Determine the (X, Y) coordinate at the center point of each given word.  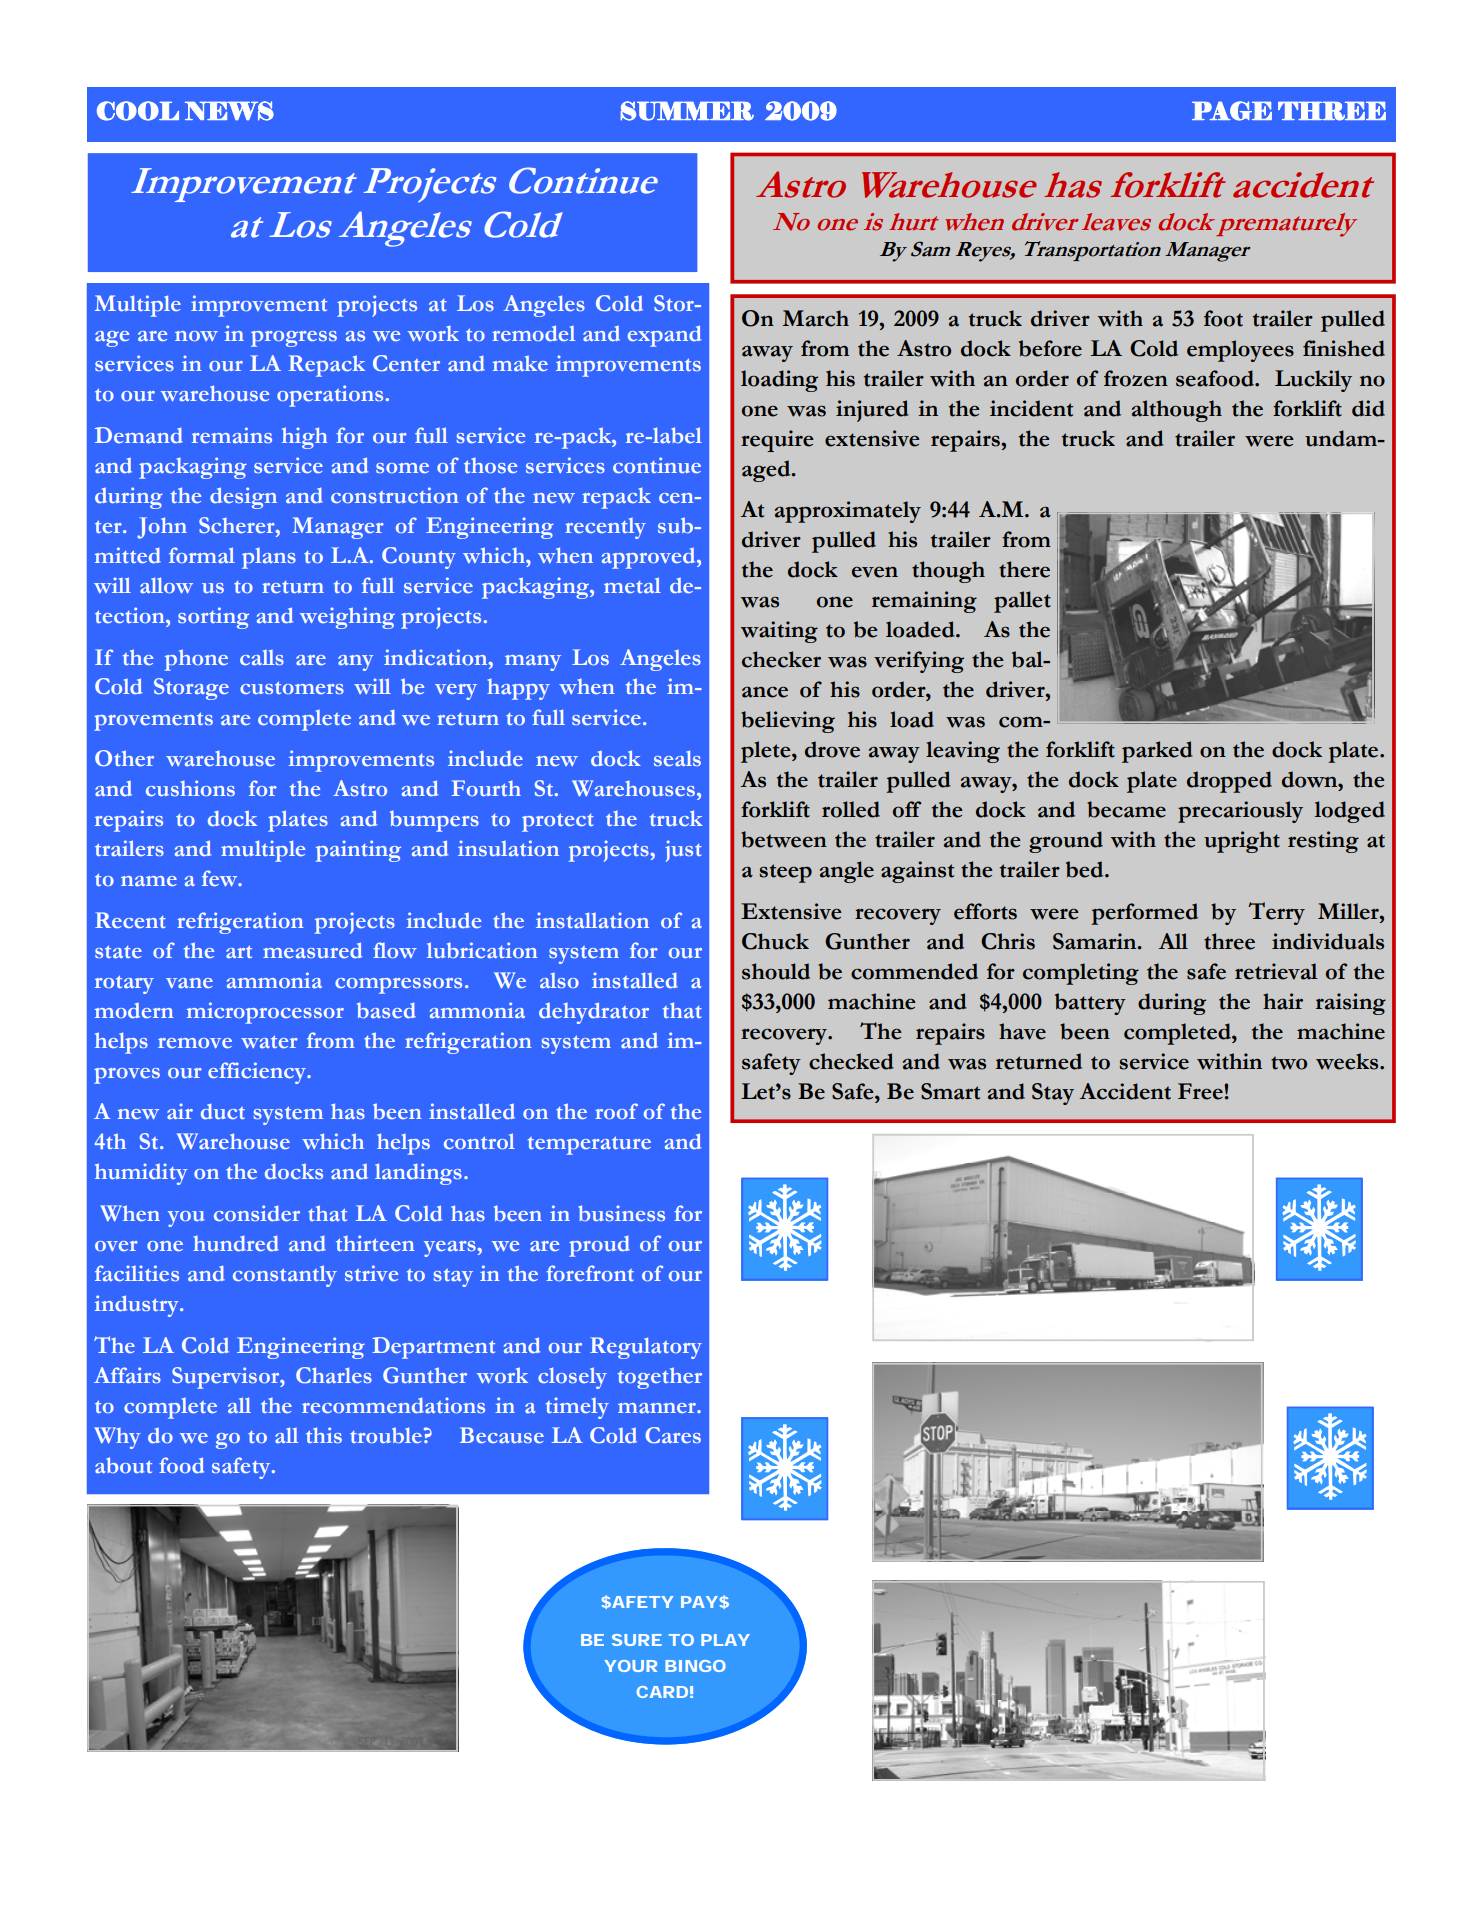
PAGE (1232, 111)
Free (1201, 1091)
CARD (662, 1692)
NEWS (229, 111)
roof (616, 1111)
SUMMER (687, 111)
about (123, 1465)
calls (262, 657)
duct (223, 1111)
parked (1157, 752)
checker (781, 659)
